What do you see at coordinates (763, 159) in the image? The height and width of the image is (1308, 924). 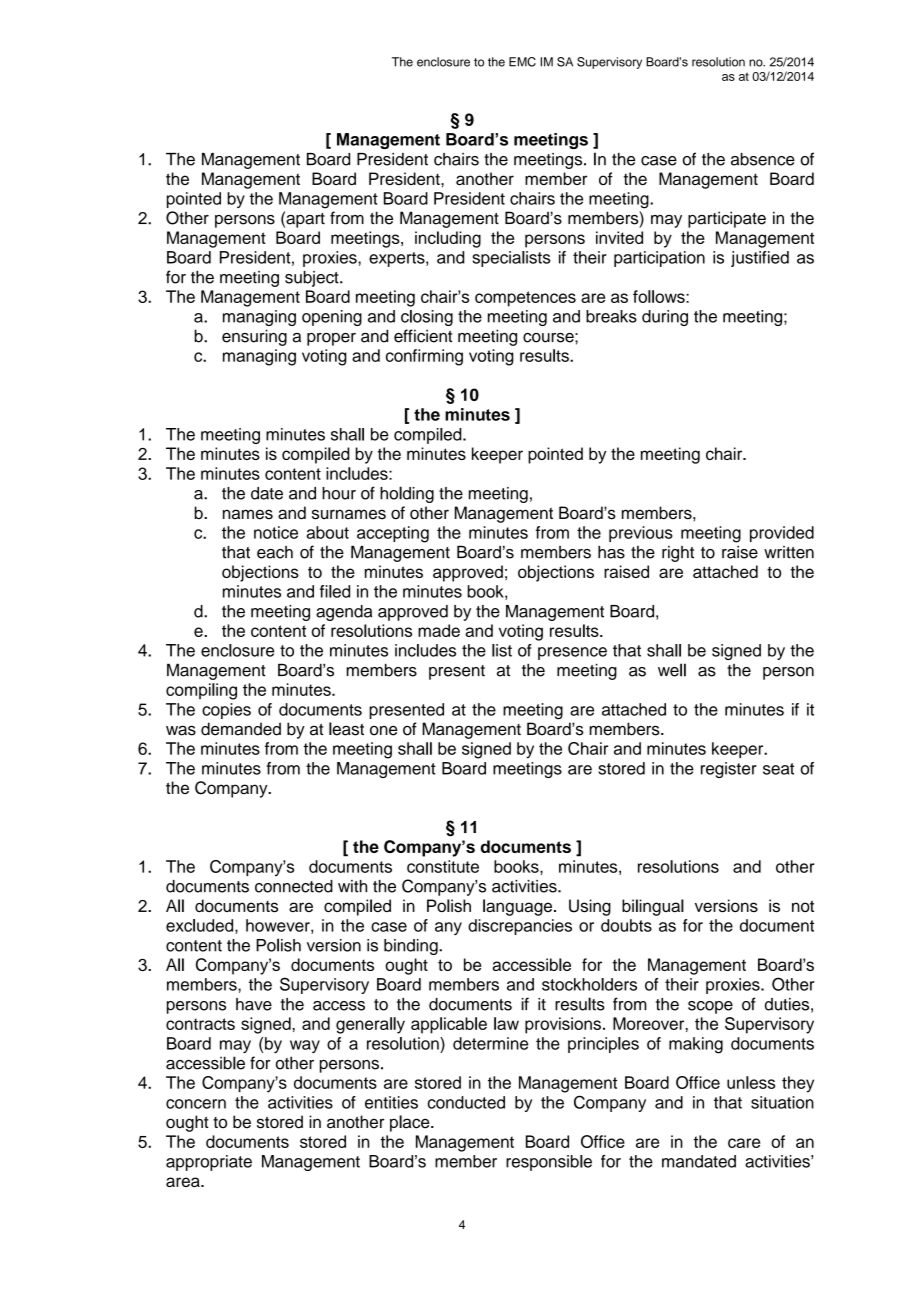 I see `absence` at bounding box center [763, 159].
